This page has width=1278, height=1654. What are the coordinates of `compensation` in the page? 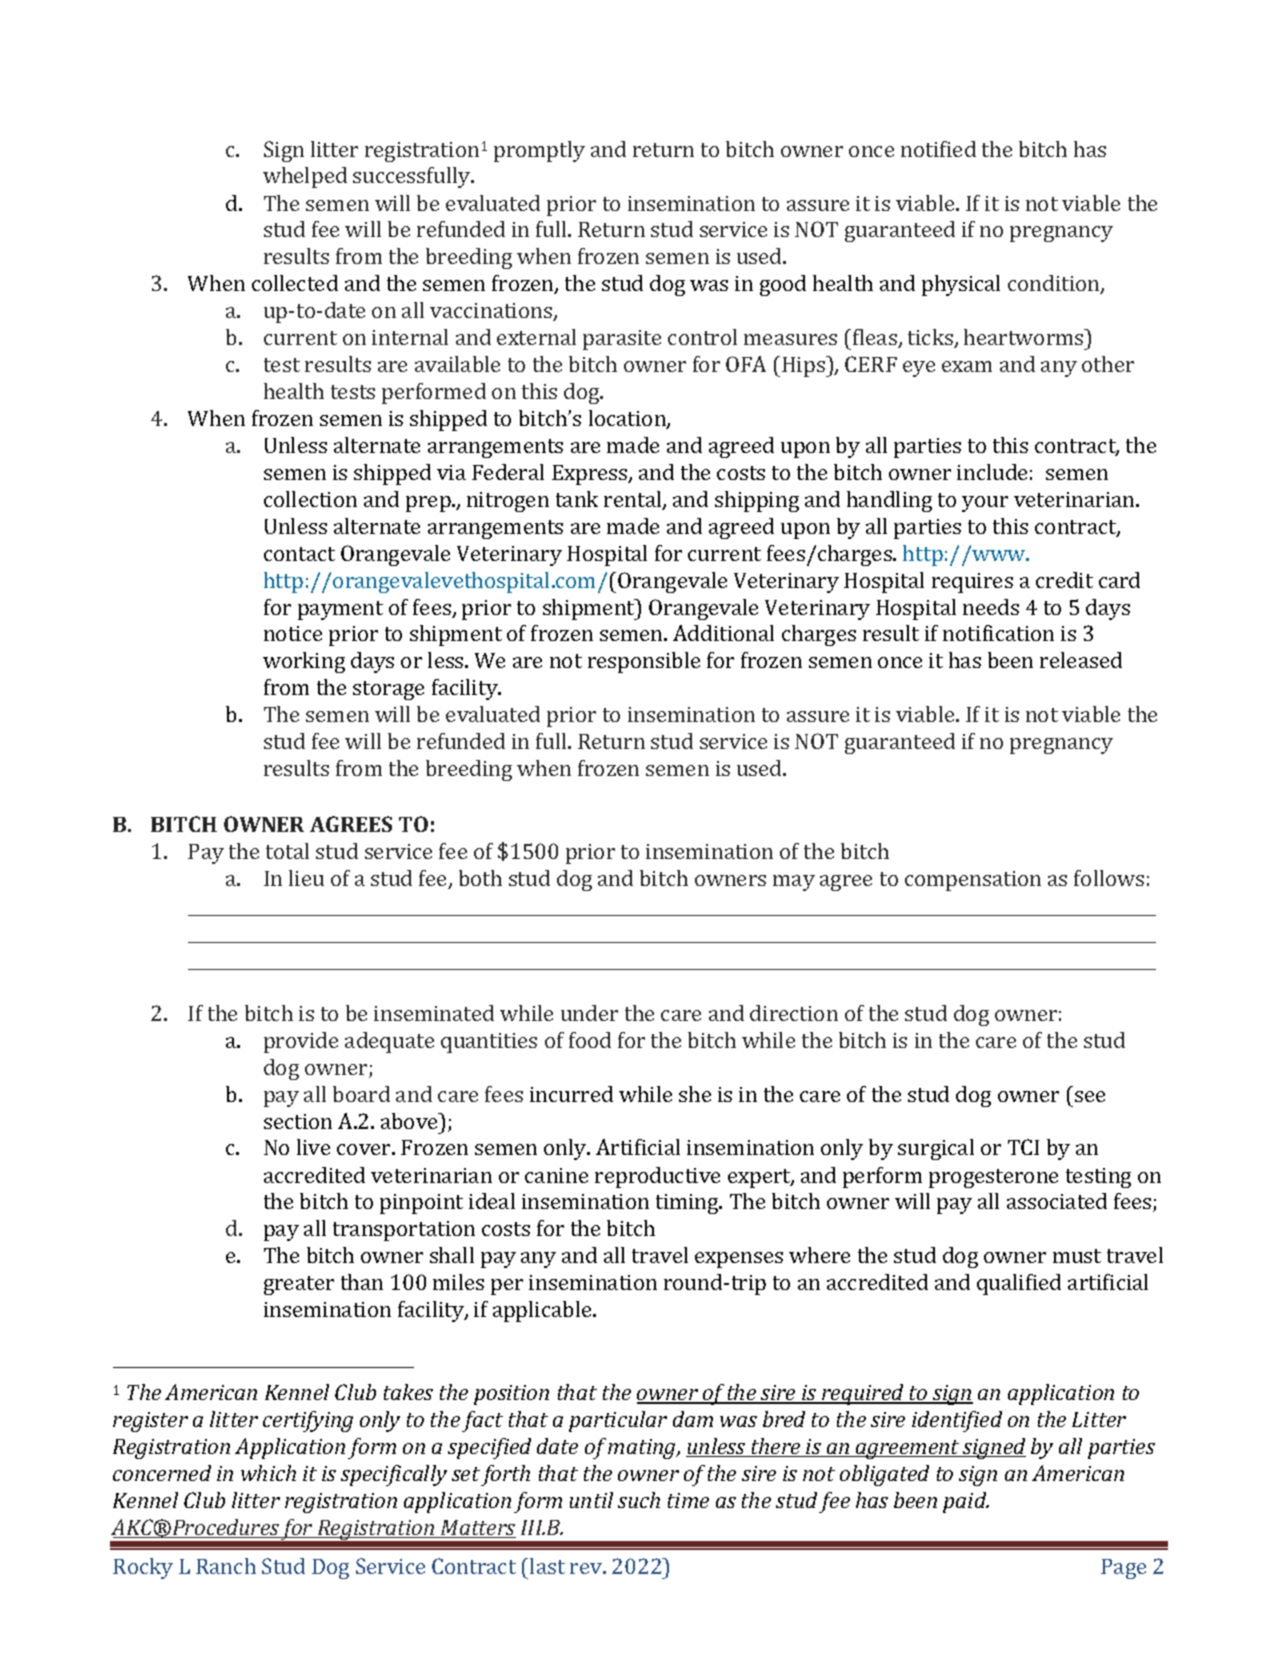 It's located at (973, 881).
